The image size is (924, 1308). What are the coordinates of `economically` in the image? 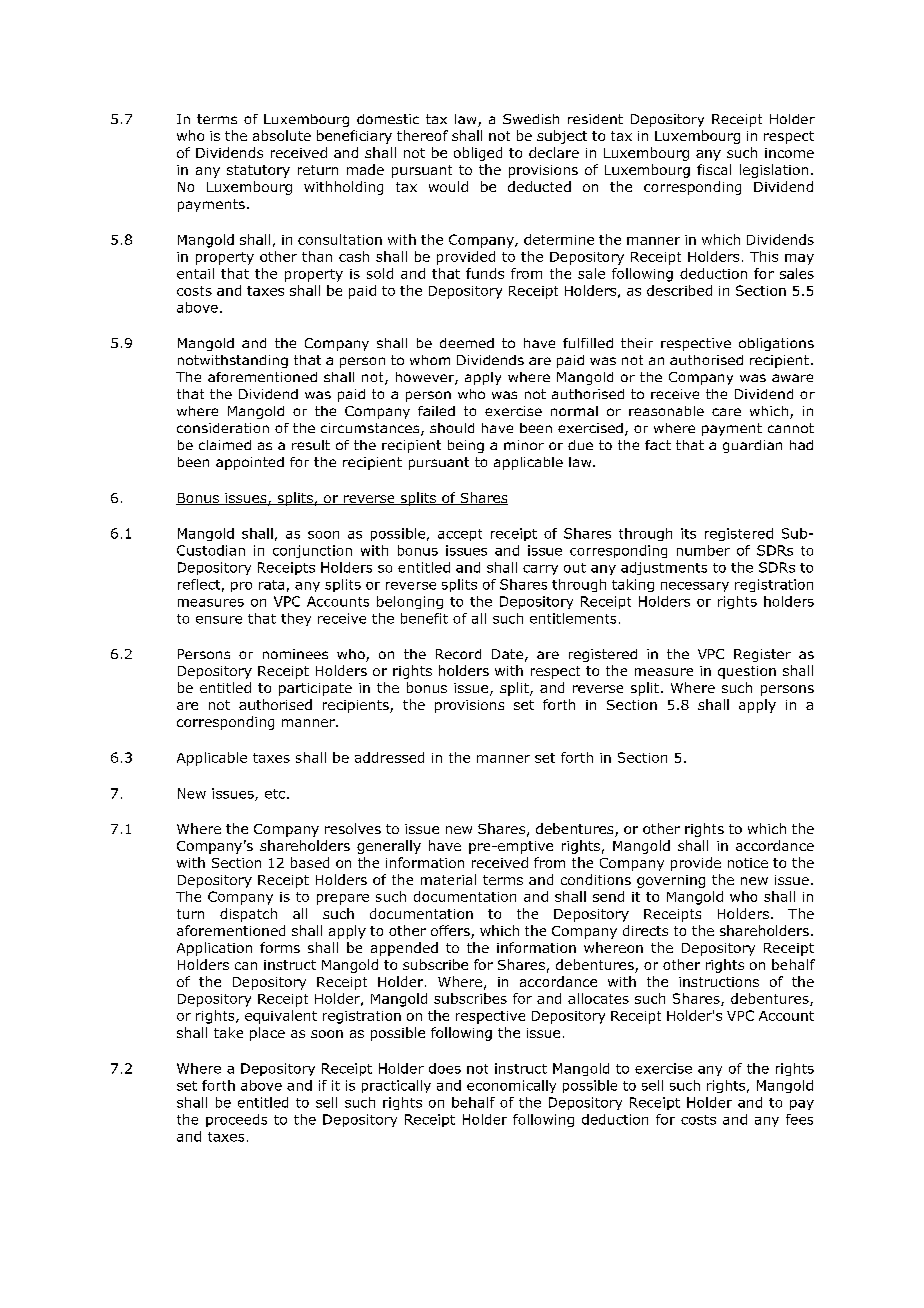 It's located at (511, 1086).
